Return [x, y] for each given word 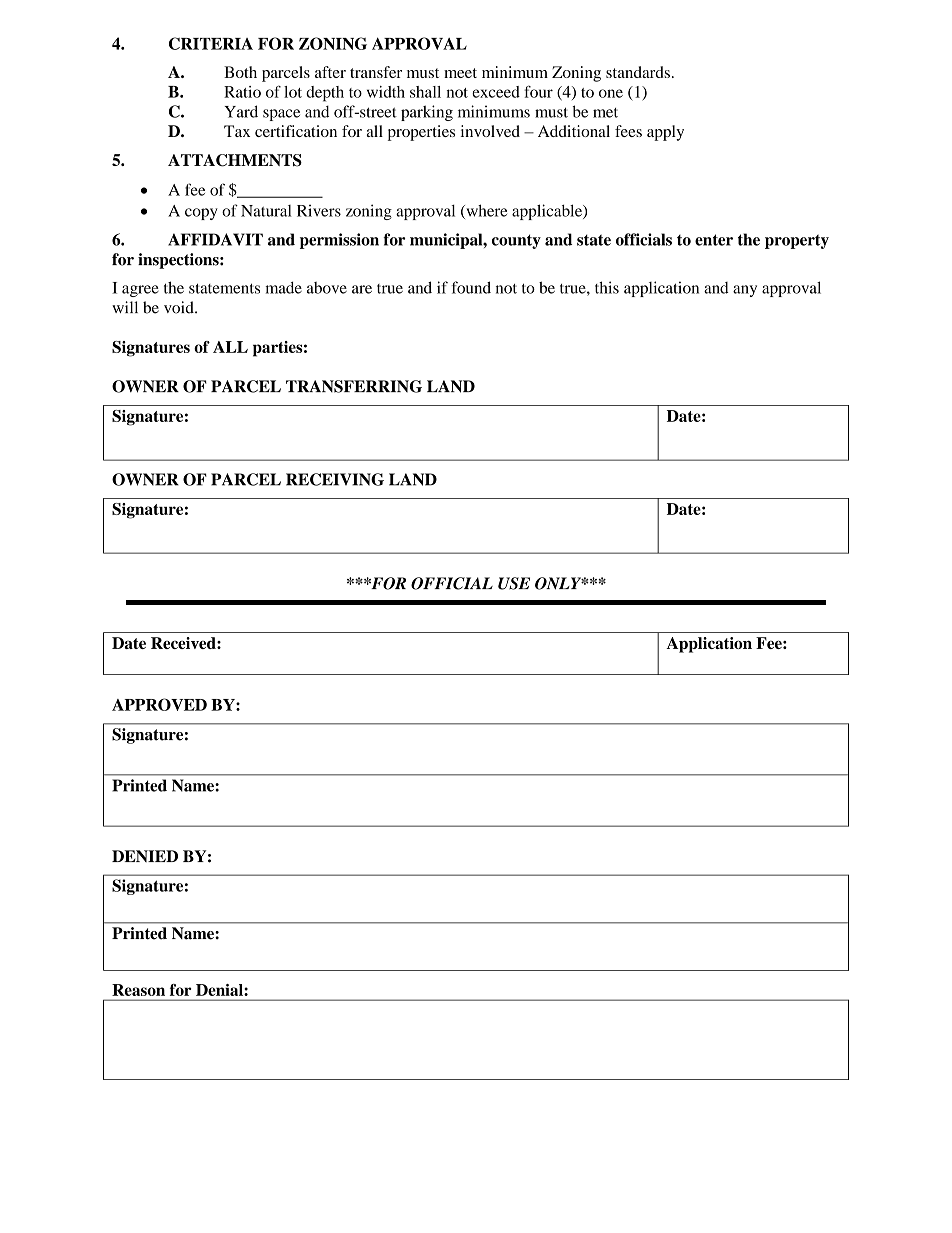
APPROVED [159, 704]
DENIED [145, 856]
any [745, 291]
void [180, 307]
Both [240, 72]
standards [638, 72]
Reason [138, 990]
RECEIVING [335, 479]
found [471, 287]
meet [460, 73]
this [607, 287]
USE [514, 583]
